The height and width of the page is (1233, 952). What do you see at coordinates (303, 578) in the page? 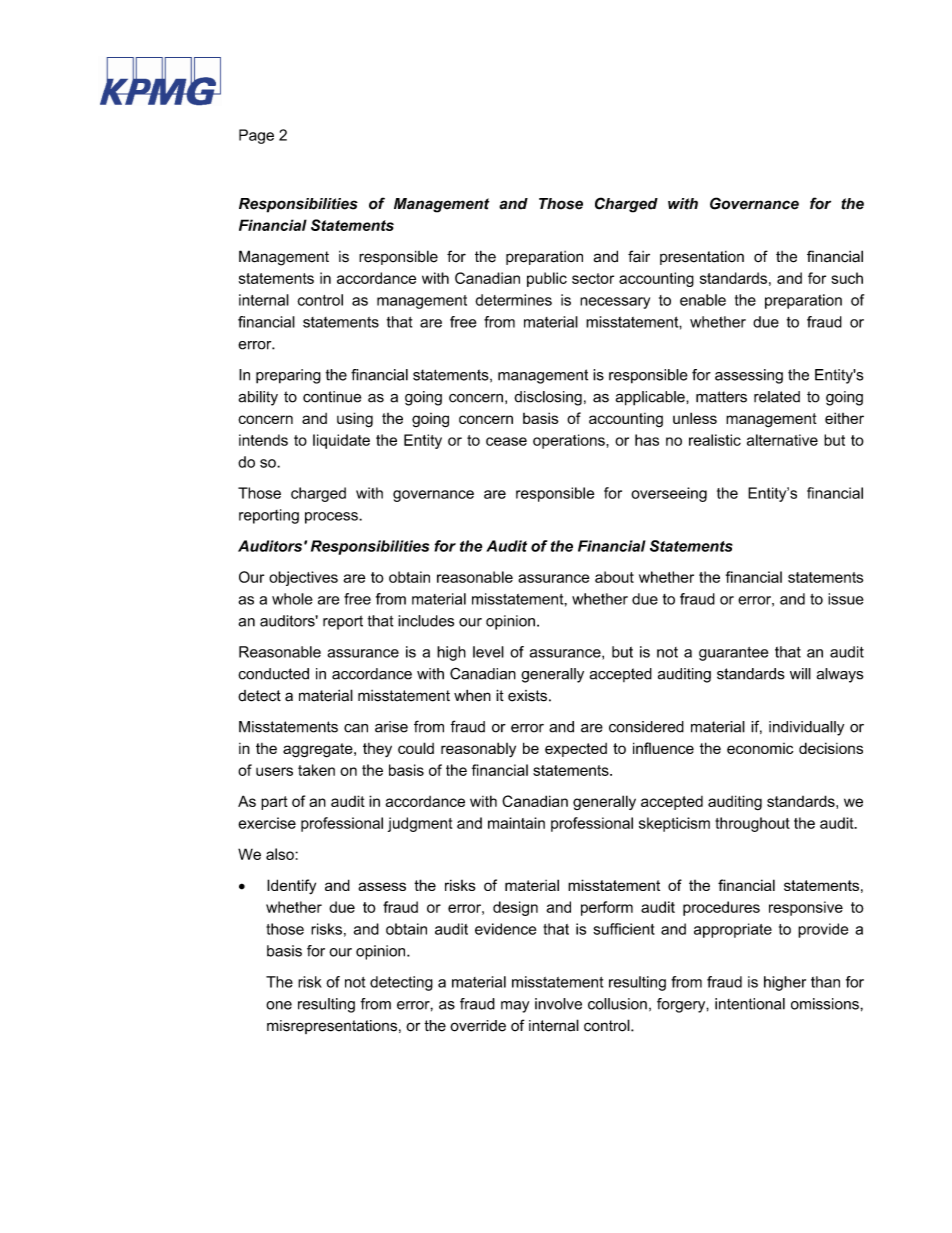
I see `objectives` at bounding box center [303, 578].
